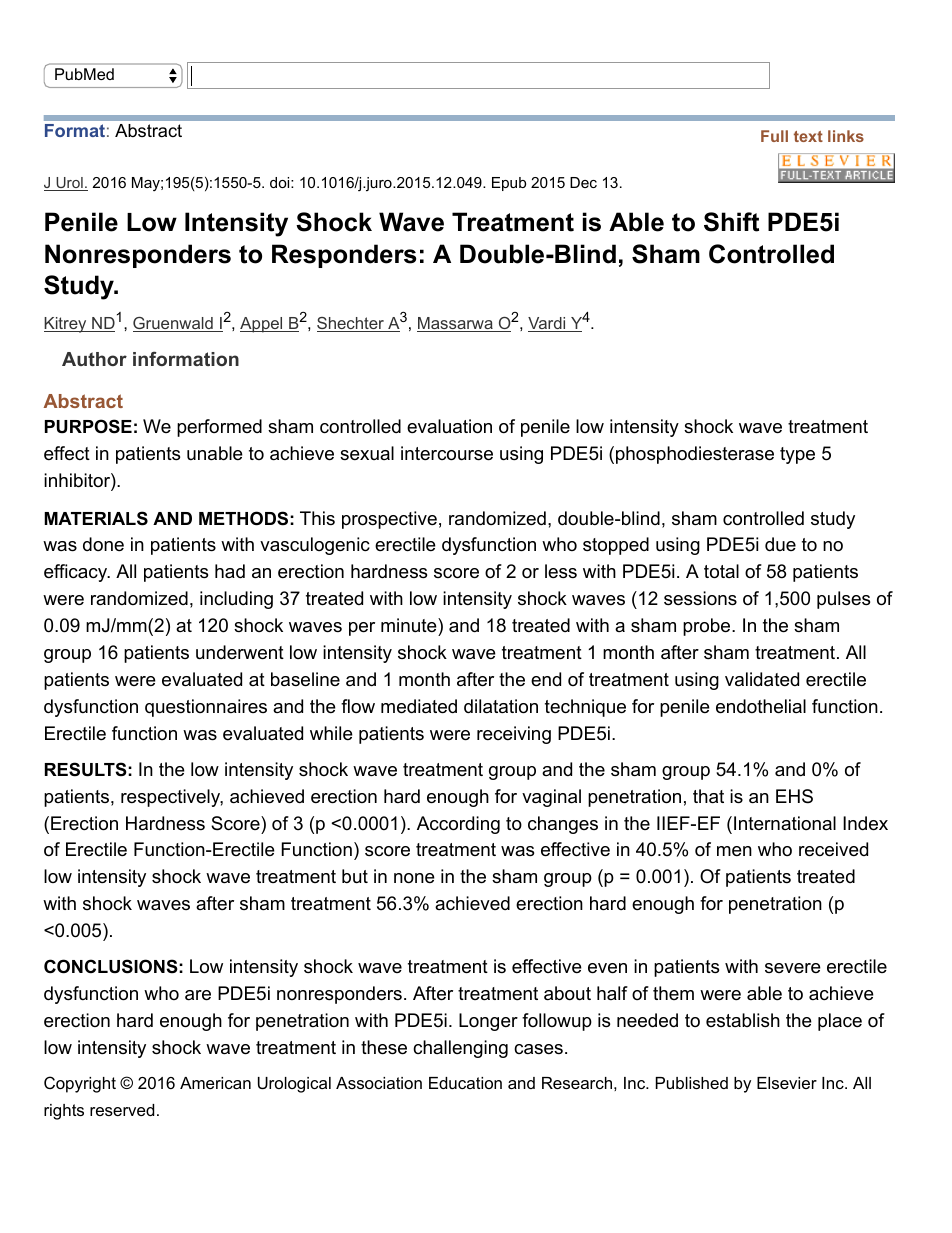 This screenshot has width=952, height=1233. What do you see at coordinates (215, 1083) in the screenshot?
I see `American` at bounding box center [215, 1083].
